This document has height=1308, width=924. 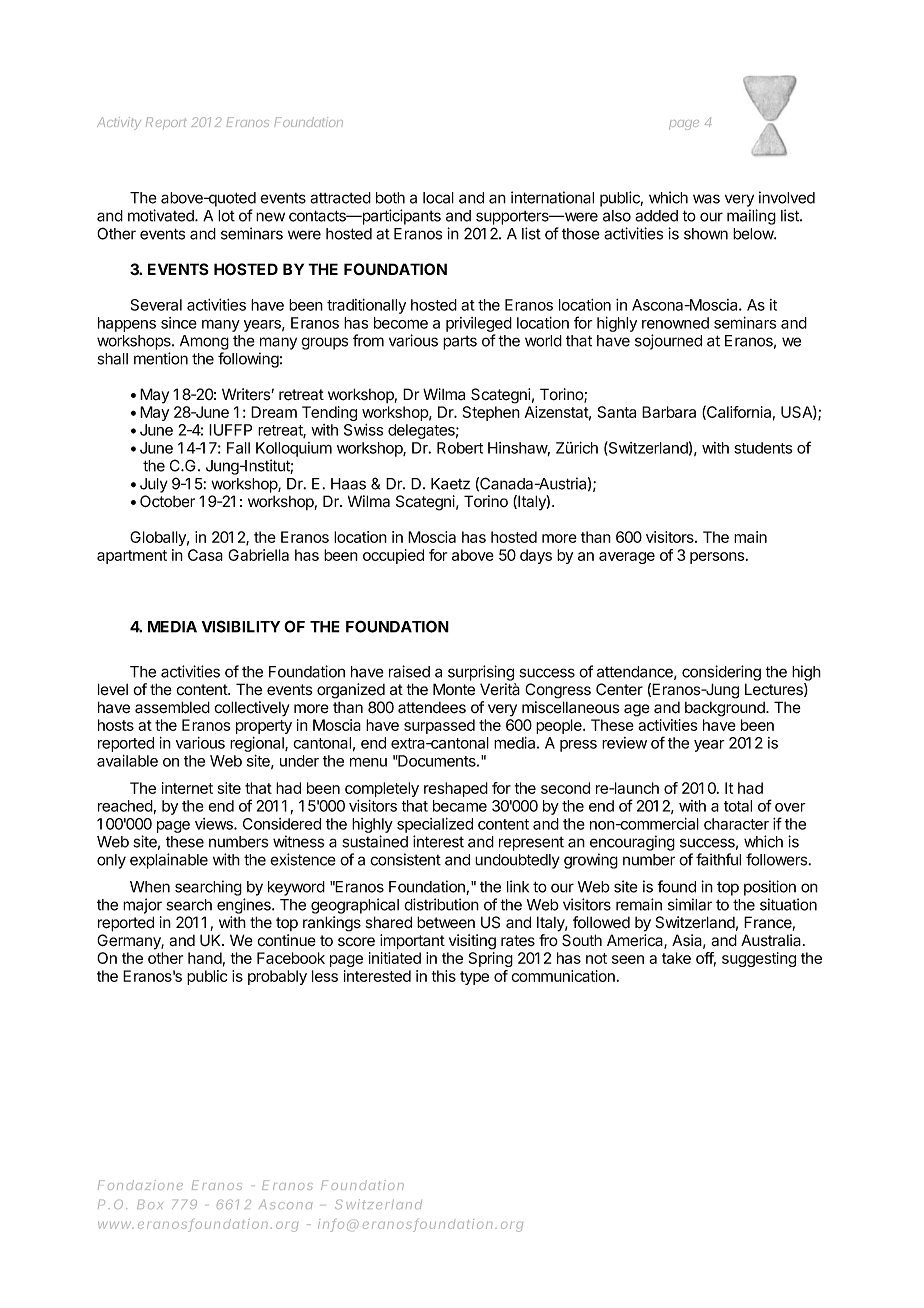 I want to click on students, so click(x=763, y=448).
